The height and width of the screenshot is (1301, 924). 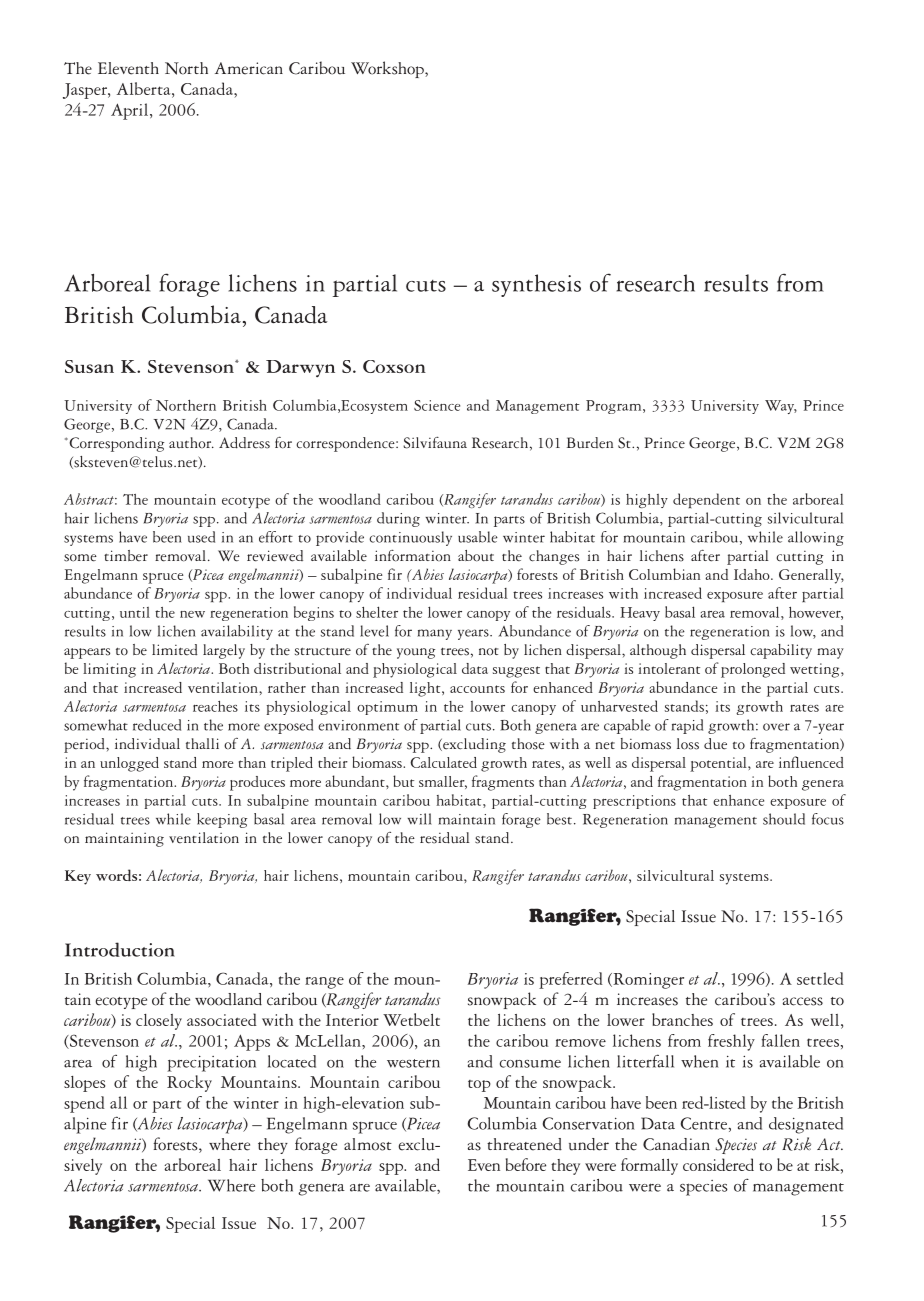 I want to click on preferred, so click(x=571, y=980).
